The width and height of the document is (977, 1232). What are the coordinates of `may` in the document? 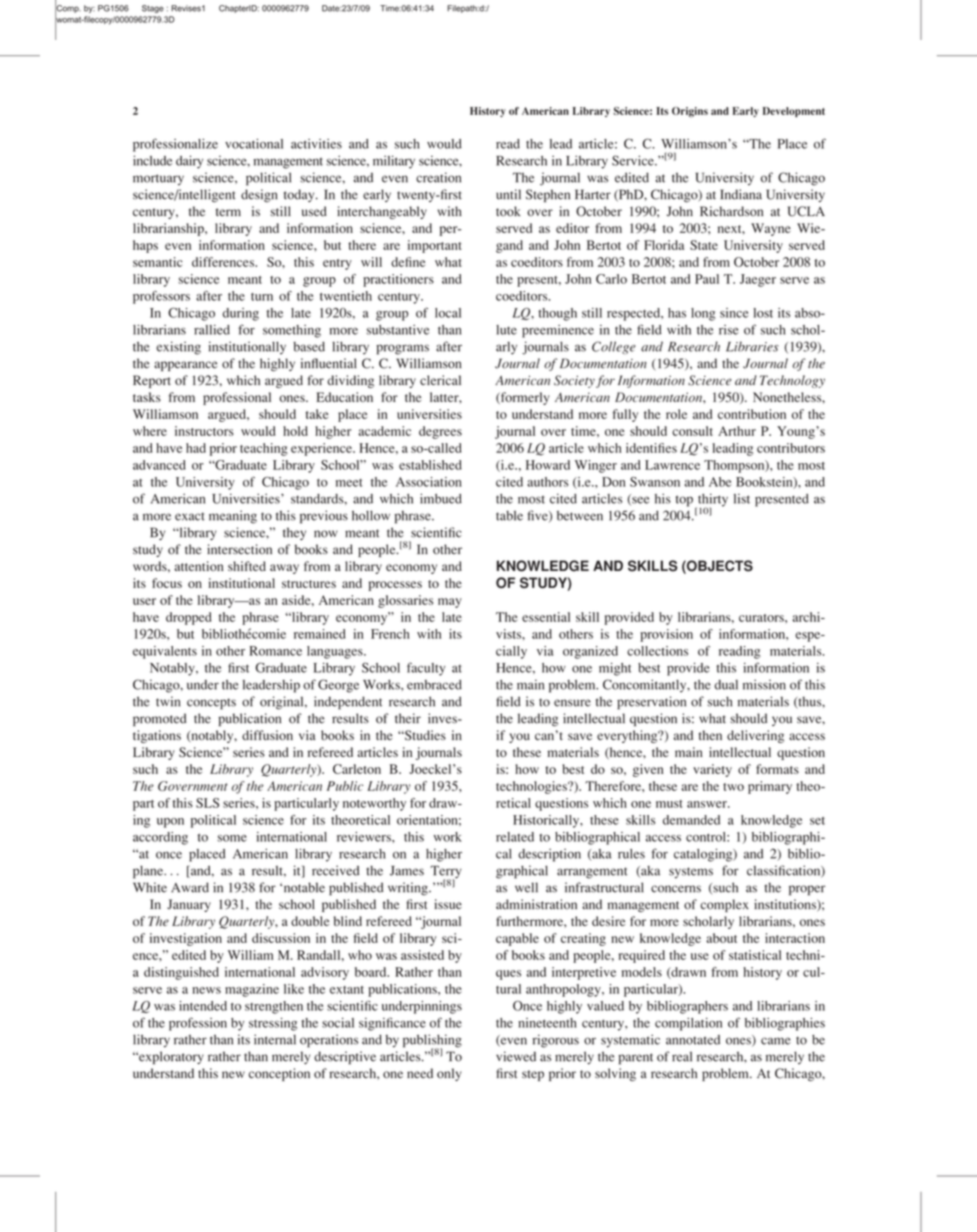 It's located at (450, 603).
